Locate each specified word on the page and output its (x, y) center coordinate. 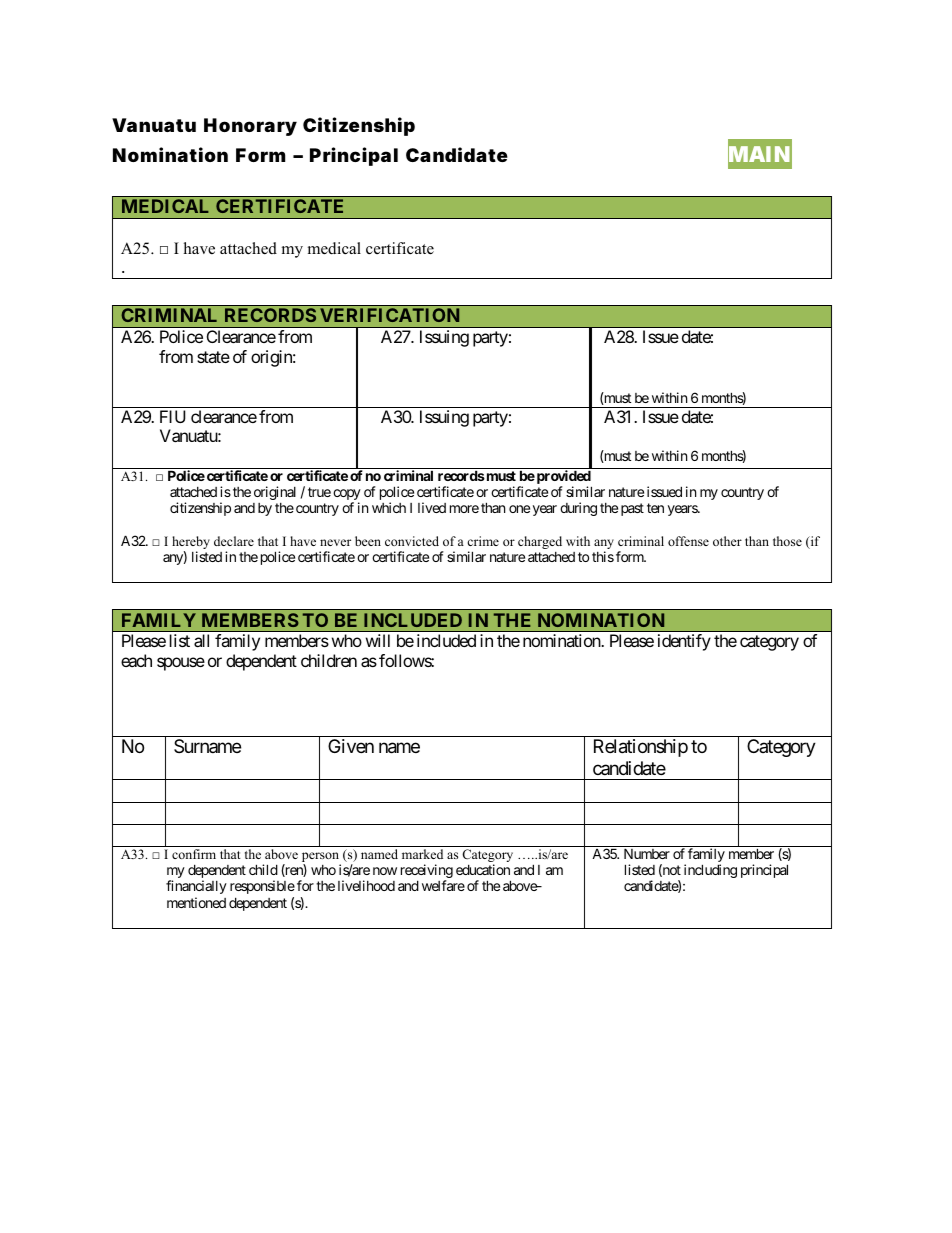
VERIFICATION (389, 315)
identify (684, 642)
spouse (181, 664)
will (378, 640)
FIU (173, 416)
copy (347, 496)
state (213, 357)
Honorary (250, 127)
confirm (194, 854)
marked (422, 854)
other (727, 541)
